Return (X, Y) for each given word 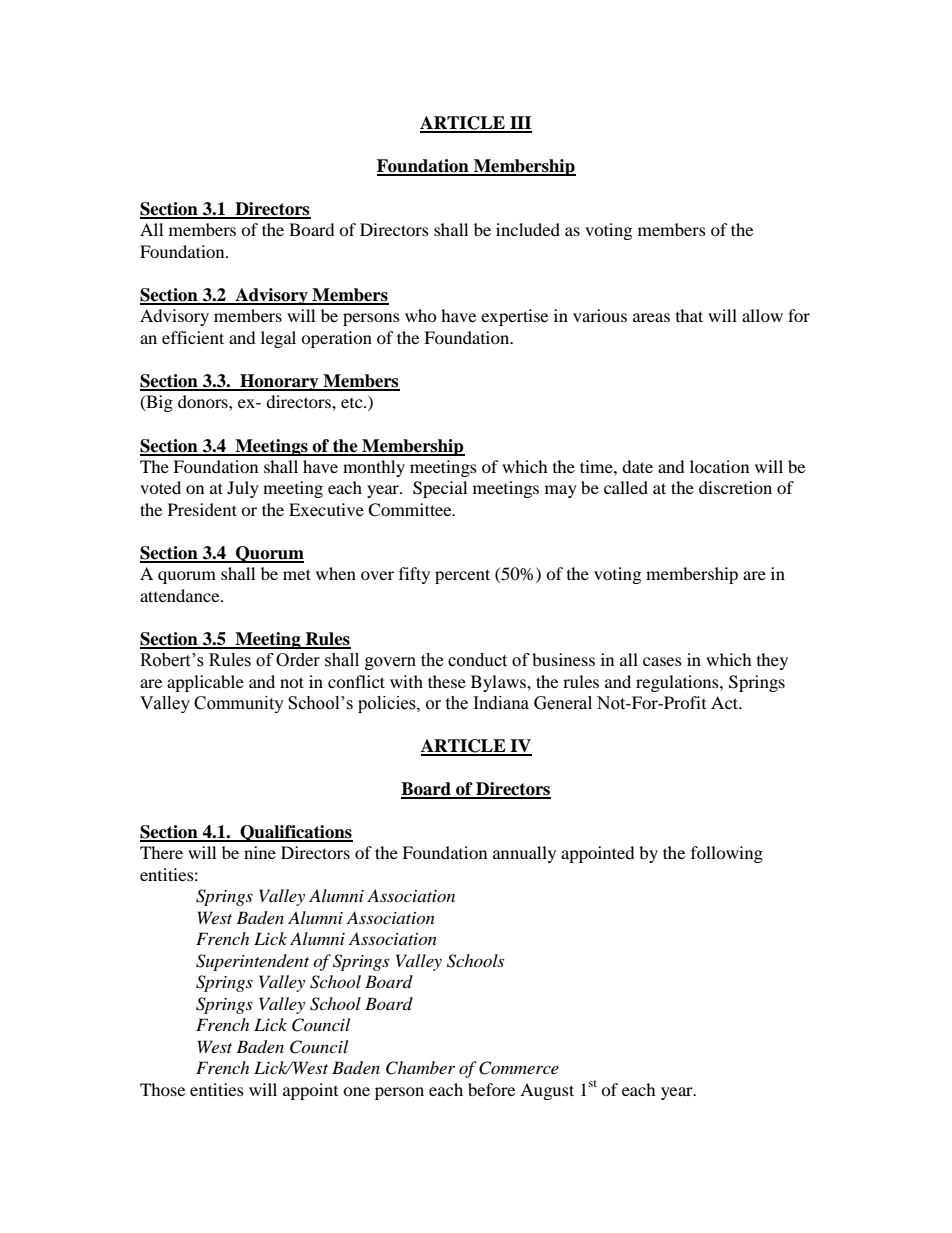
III (520, 124)
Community (239, 704)
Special (440, 489)
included (528, 229)
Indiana (501, 703)
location (719, 466)
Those (162, 1089)
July (243, 489)
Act (726, 702)
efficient (193, 337)
